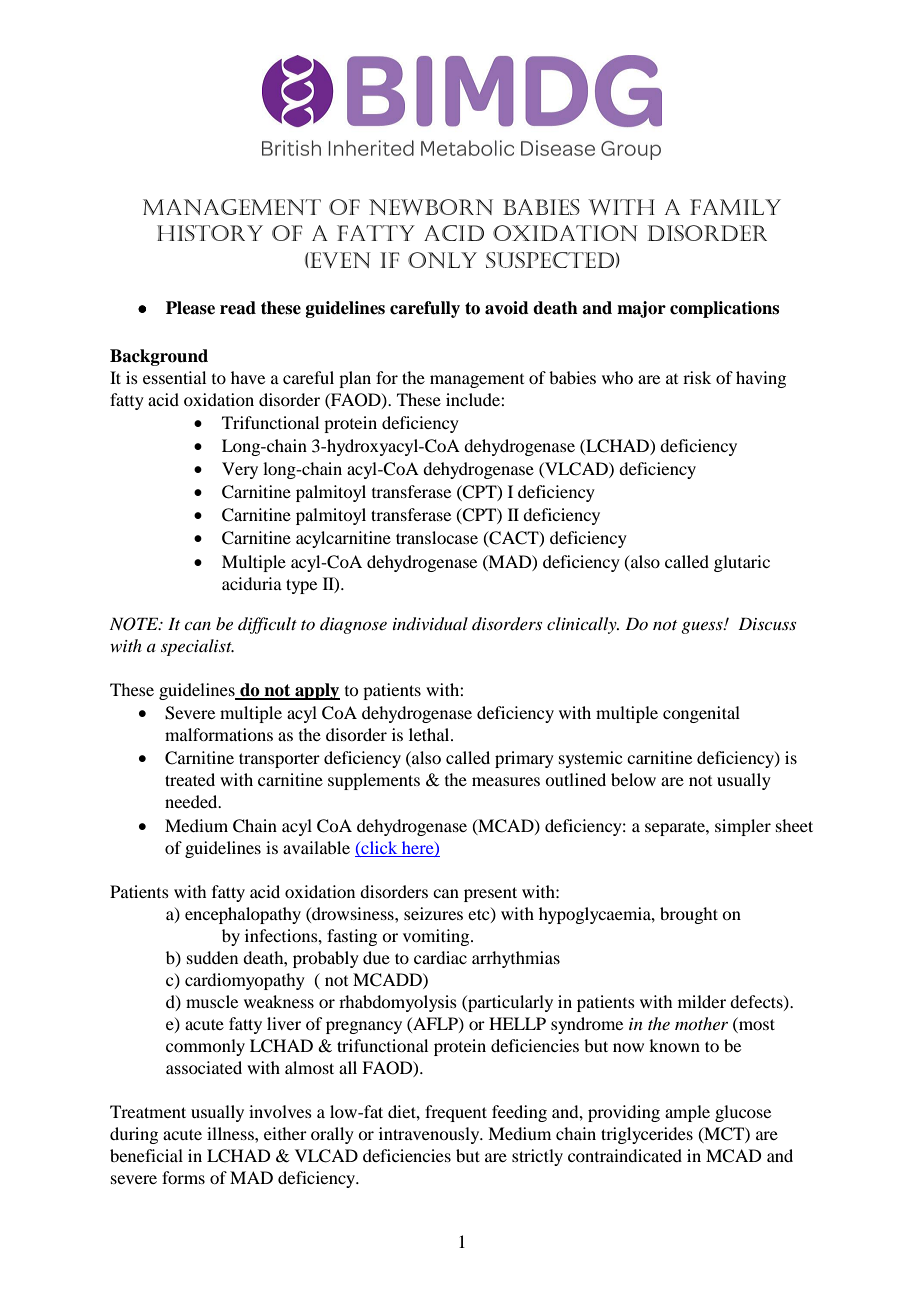  Describe the element at coordinates (431, 207) in the screenshot. I see `newborn` at that location.
